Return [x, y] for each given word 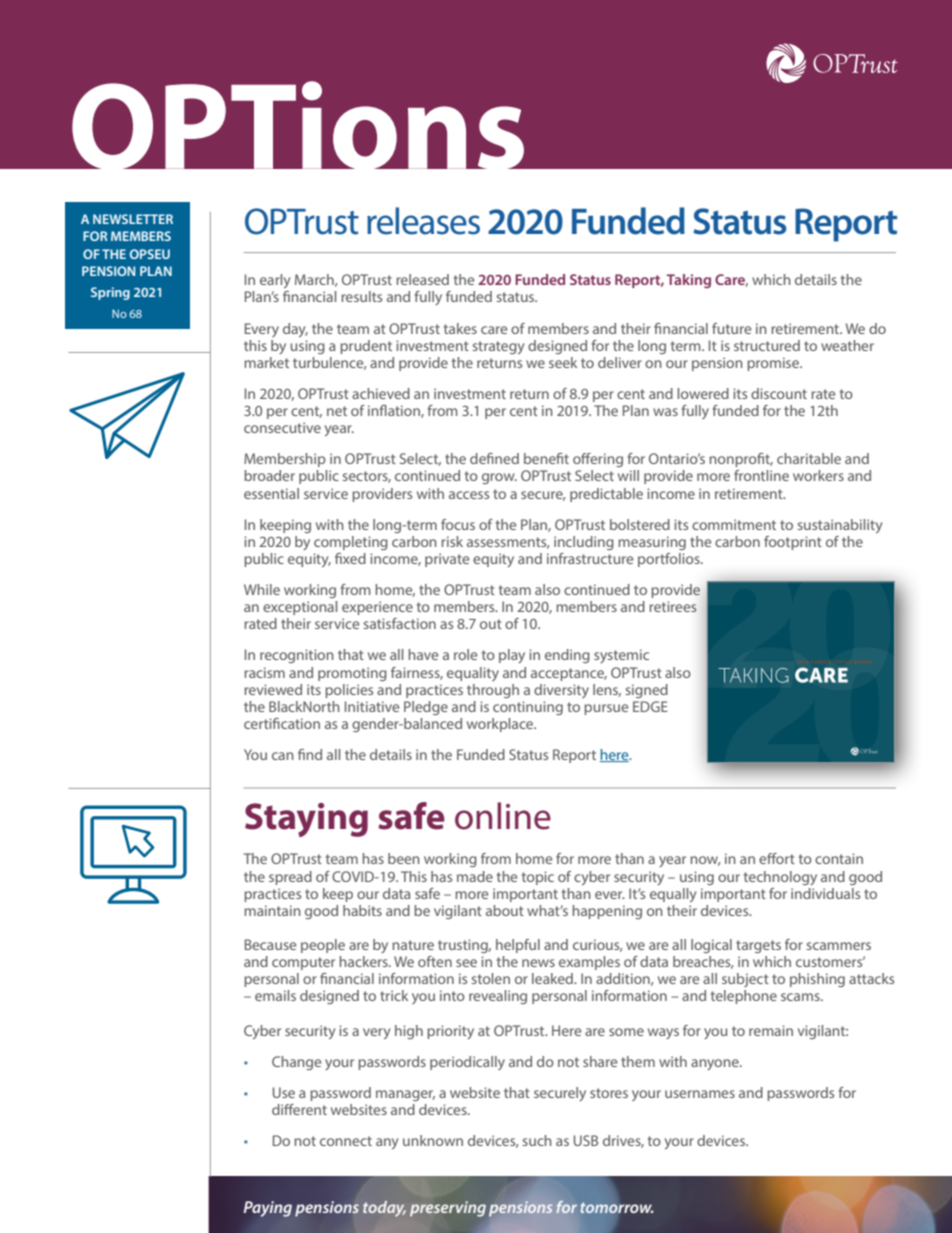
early [275, 281]
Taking [688, 281]
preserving [448, 1209]
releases [423, 221]
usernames [700, 1094]
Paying [268, 1209]
